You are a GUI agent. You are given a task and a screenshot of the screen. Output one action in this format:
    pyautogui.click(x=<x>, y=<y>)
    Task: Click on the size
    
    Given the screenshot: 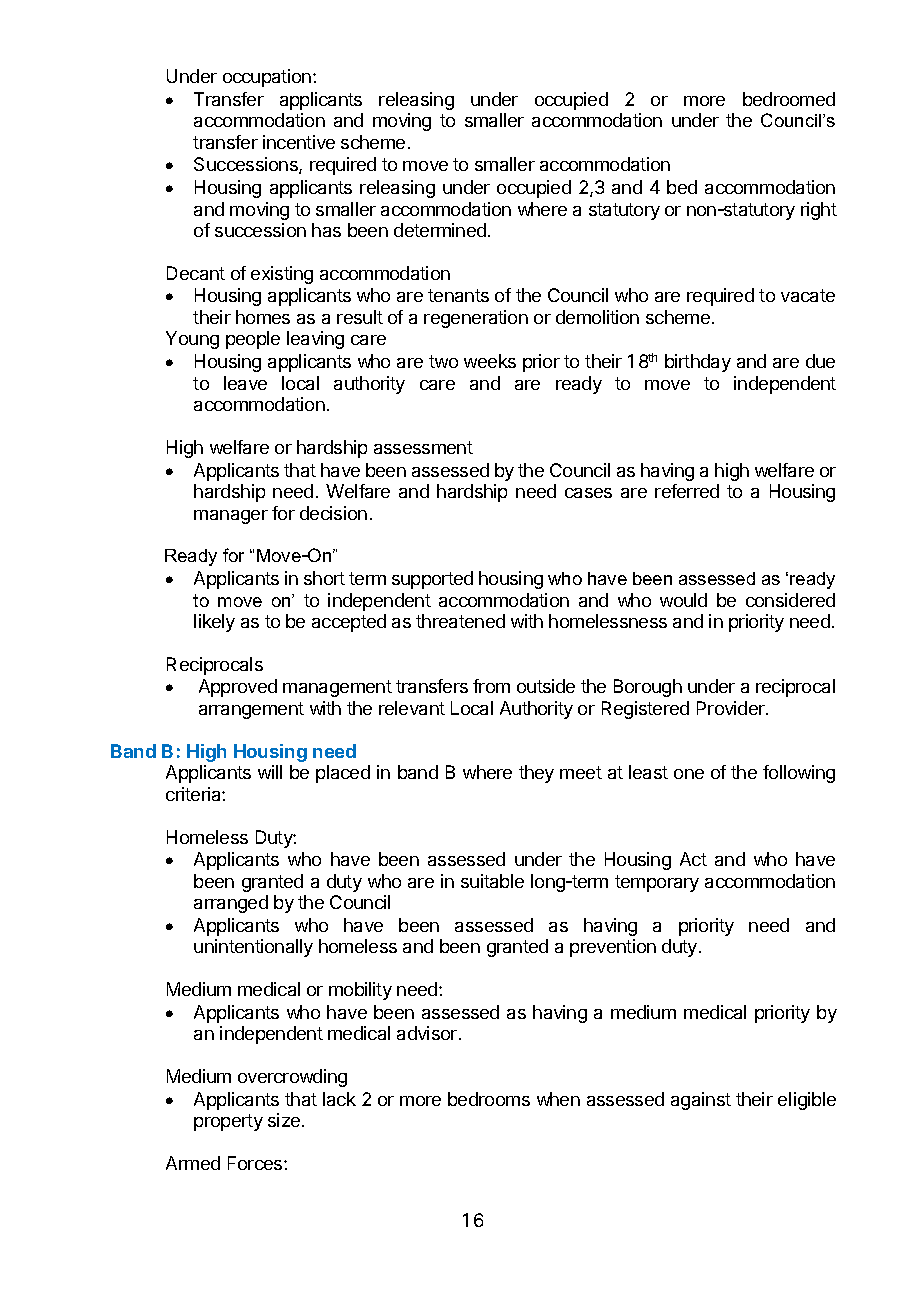 What is the action you would take?
    pyautogui.click(x=284, y=1120)
